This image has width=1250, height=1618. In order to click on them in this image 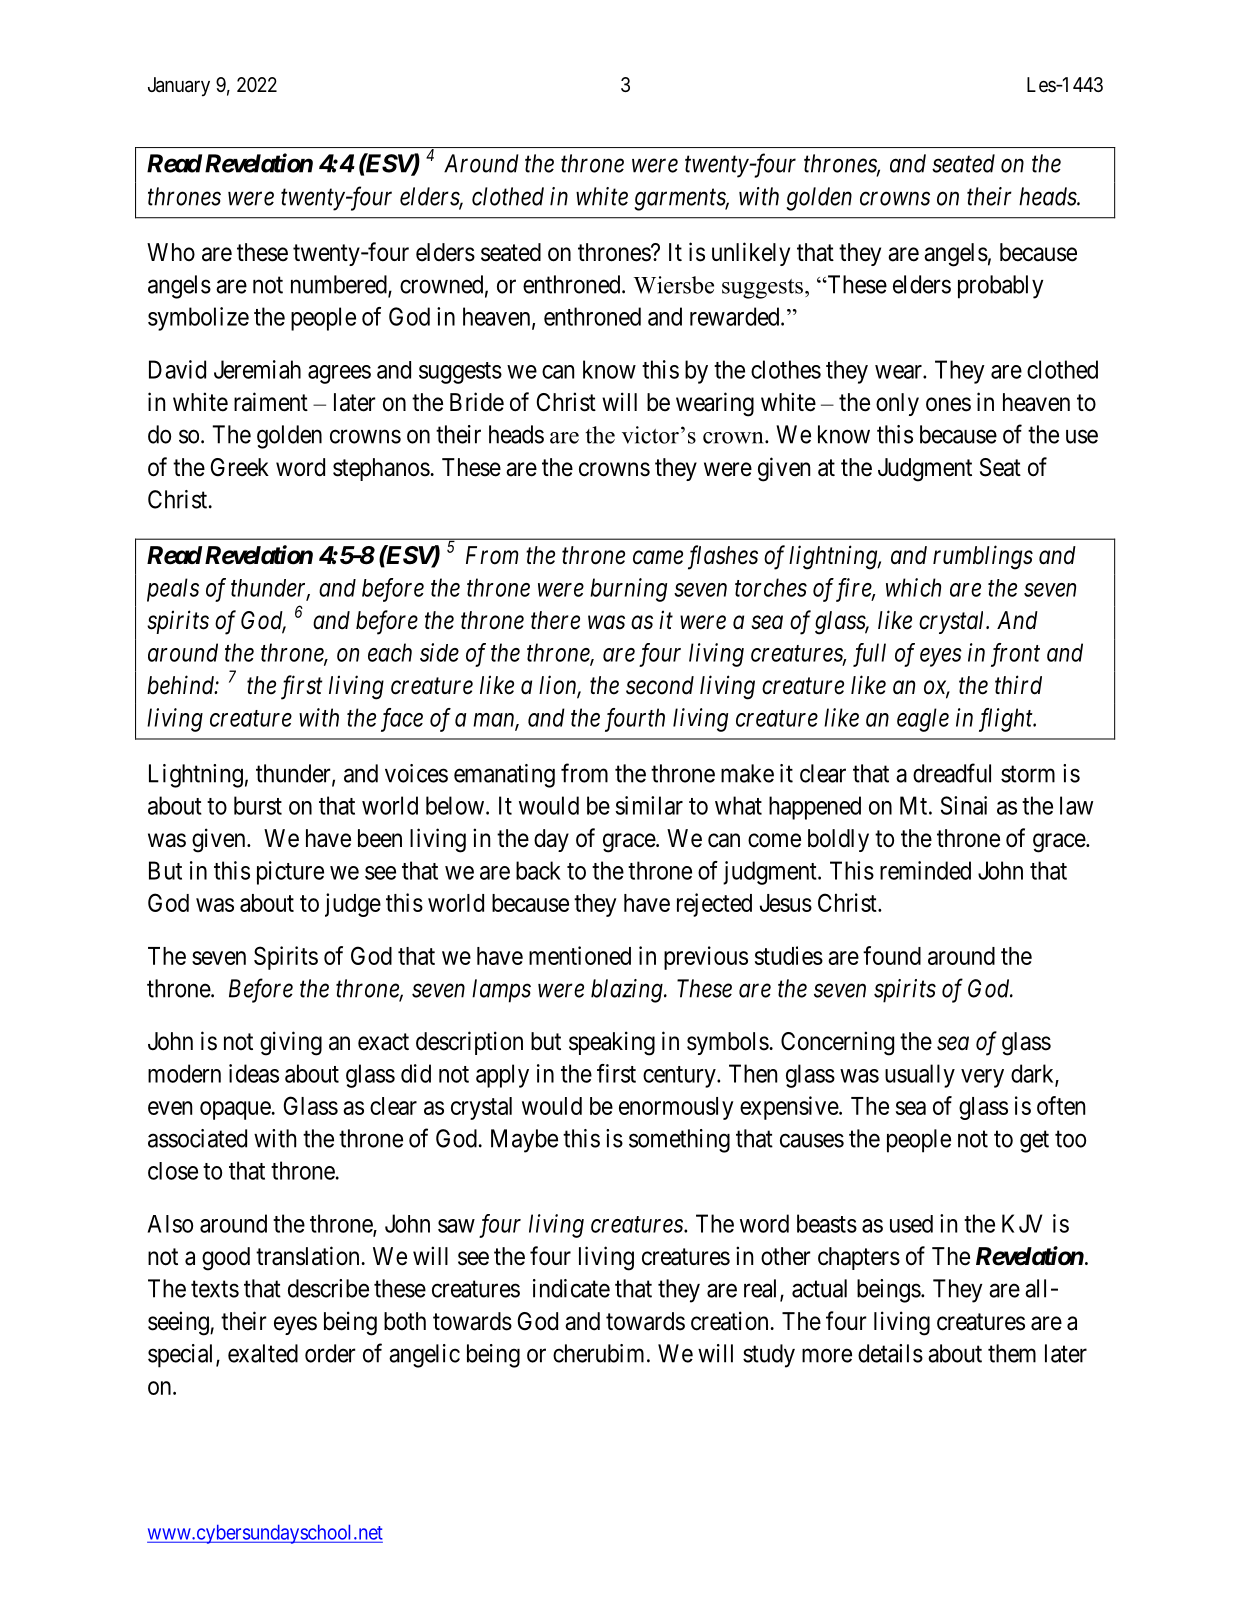, I will do `click(1012, 1353)`.
